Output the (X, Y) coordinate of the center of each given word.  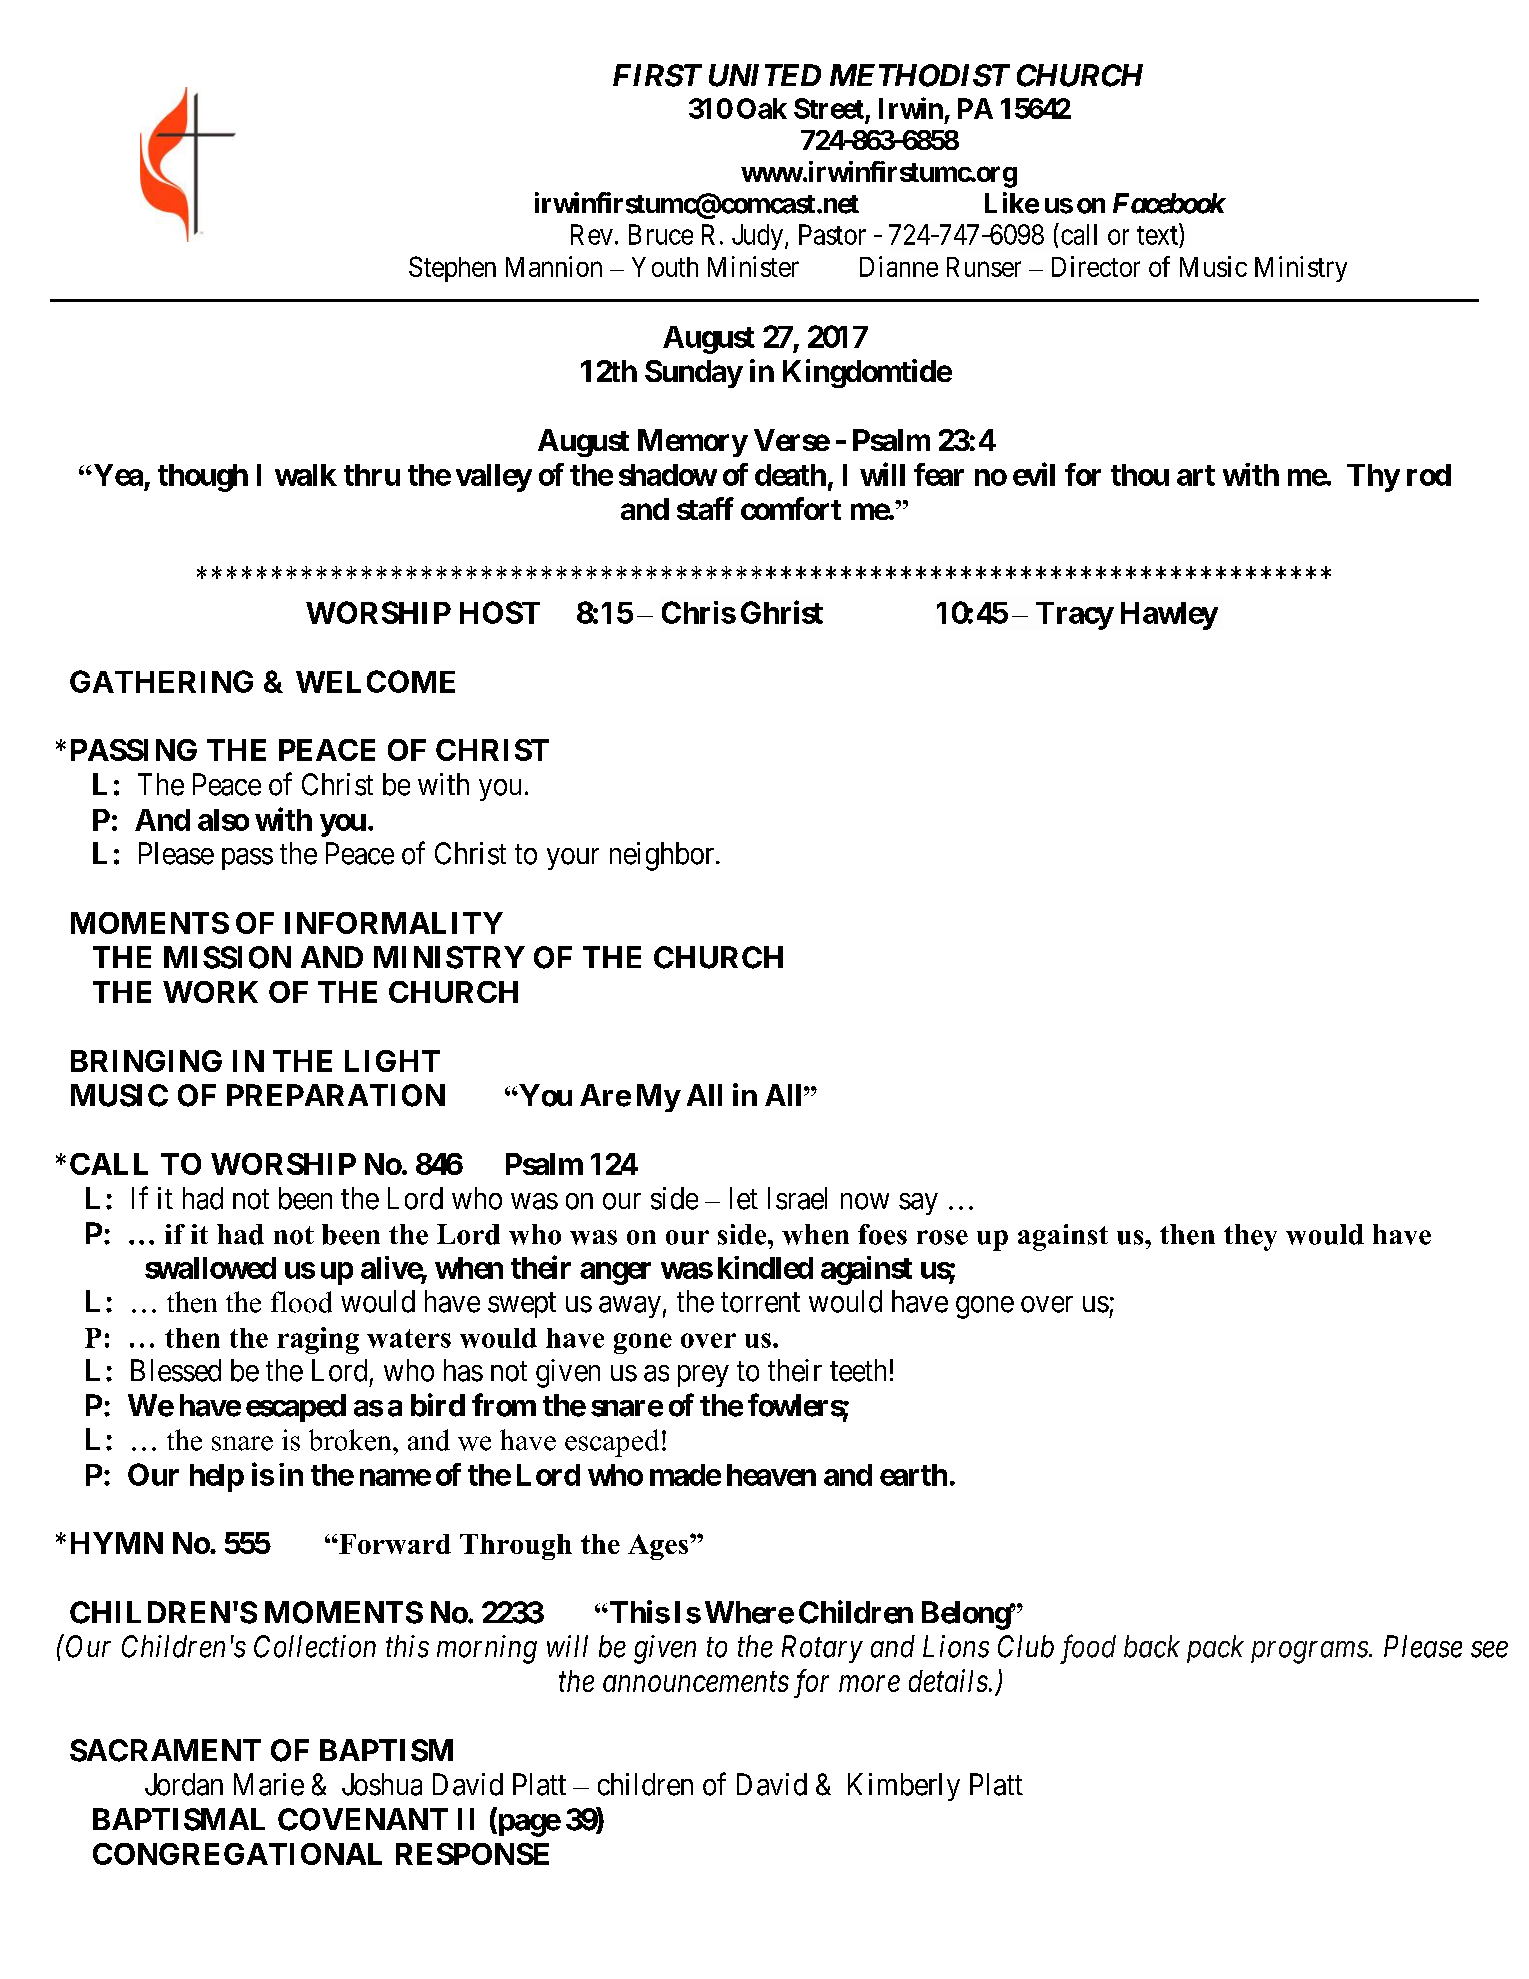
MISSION (227, 957)
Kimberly (904, 1787)
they (1250, 1237)
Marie (269, 1784)
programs (1310, 1652)
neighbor (663, 856)
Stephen (452, 269)
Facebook (1169, 203)
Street (829, 108)
